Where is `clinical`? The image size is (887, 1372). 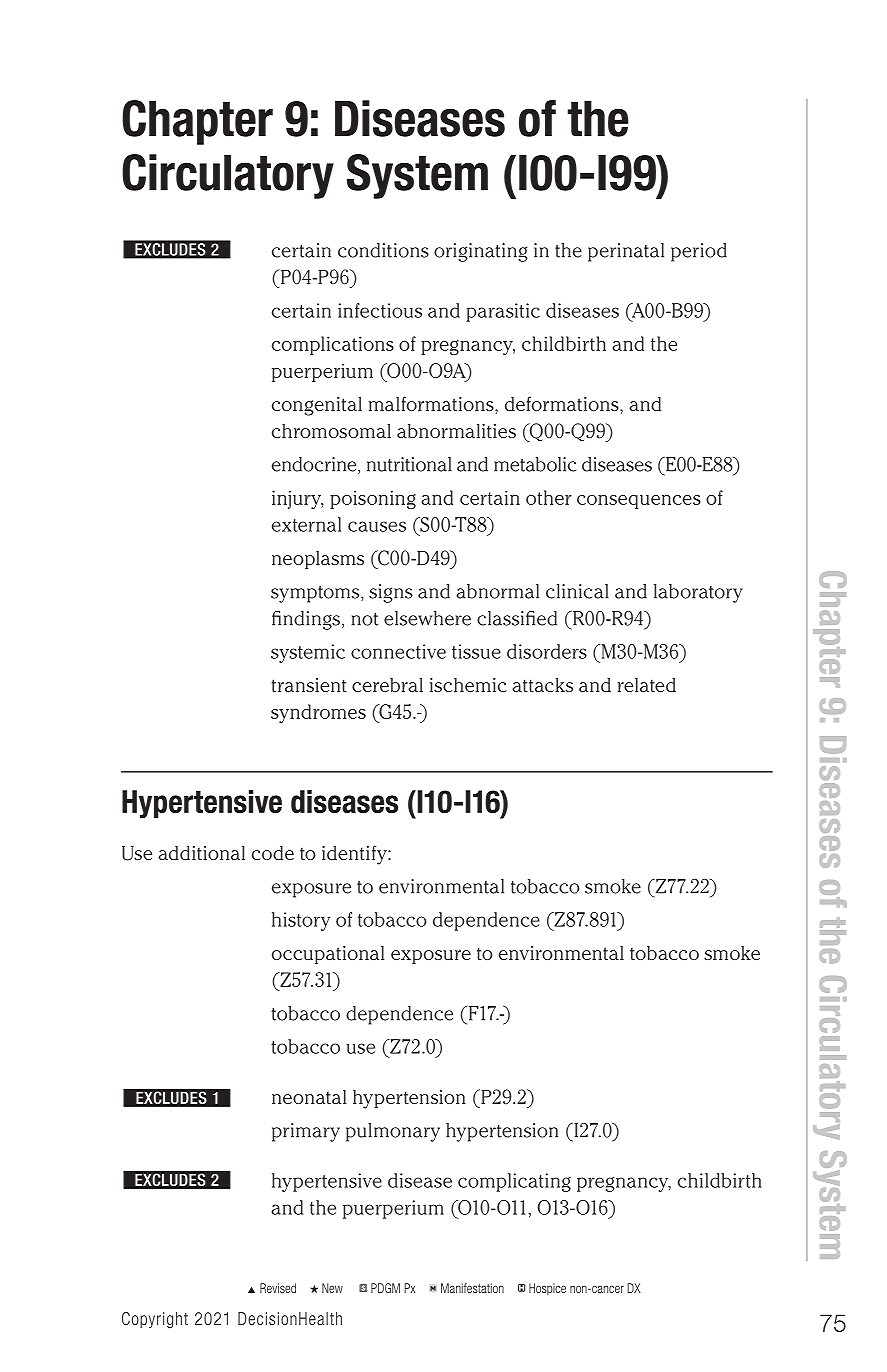
clinical is located at coordinates (577, 591).
